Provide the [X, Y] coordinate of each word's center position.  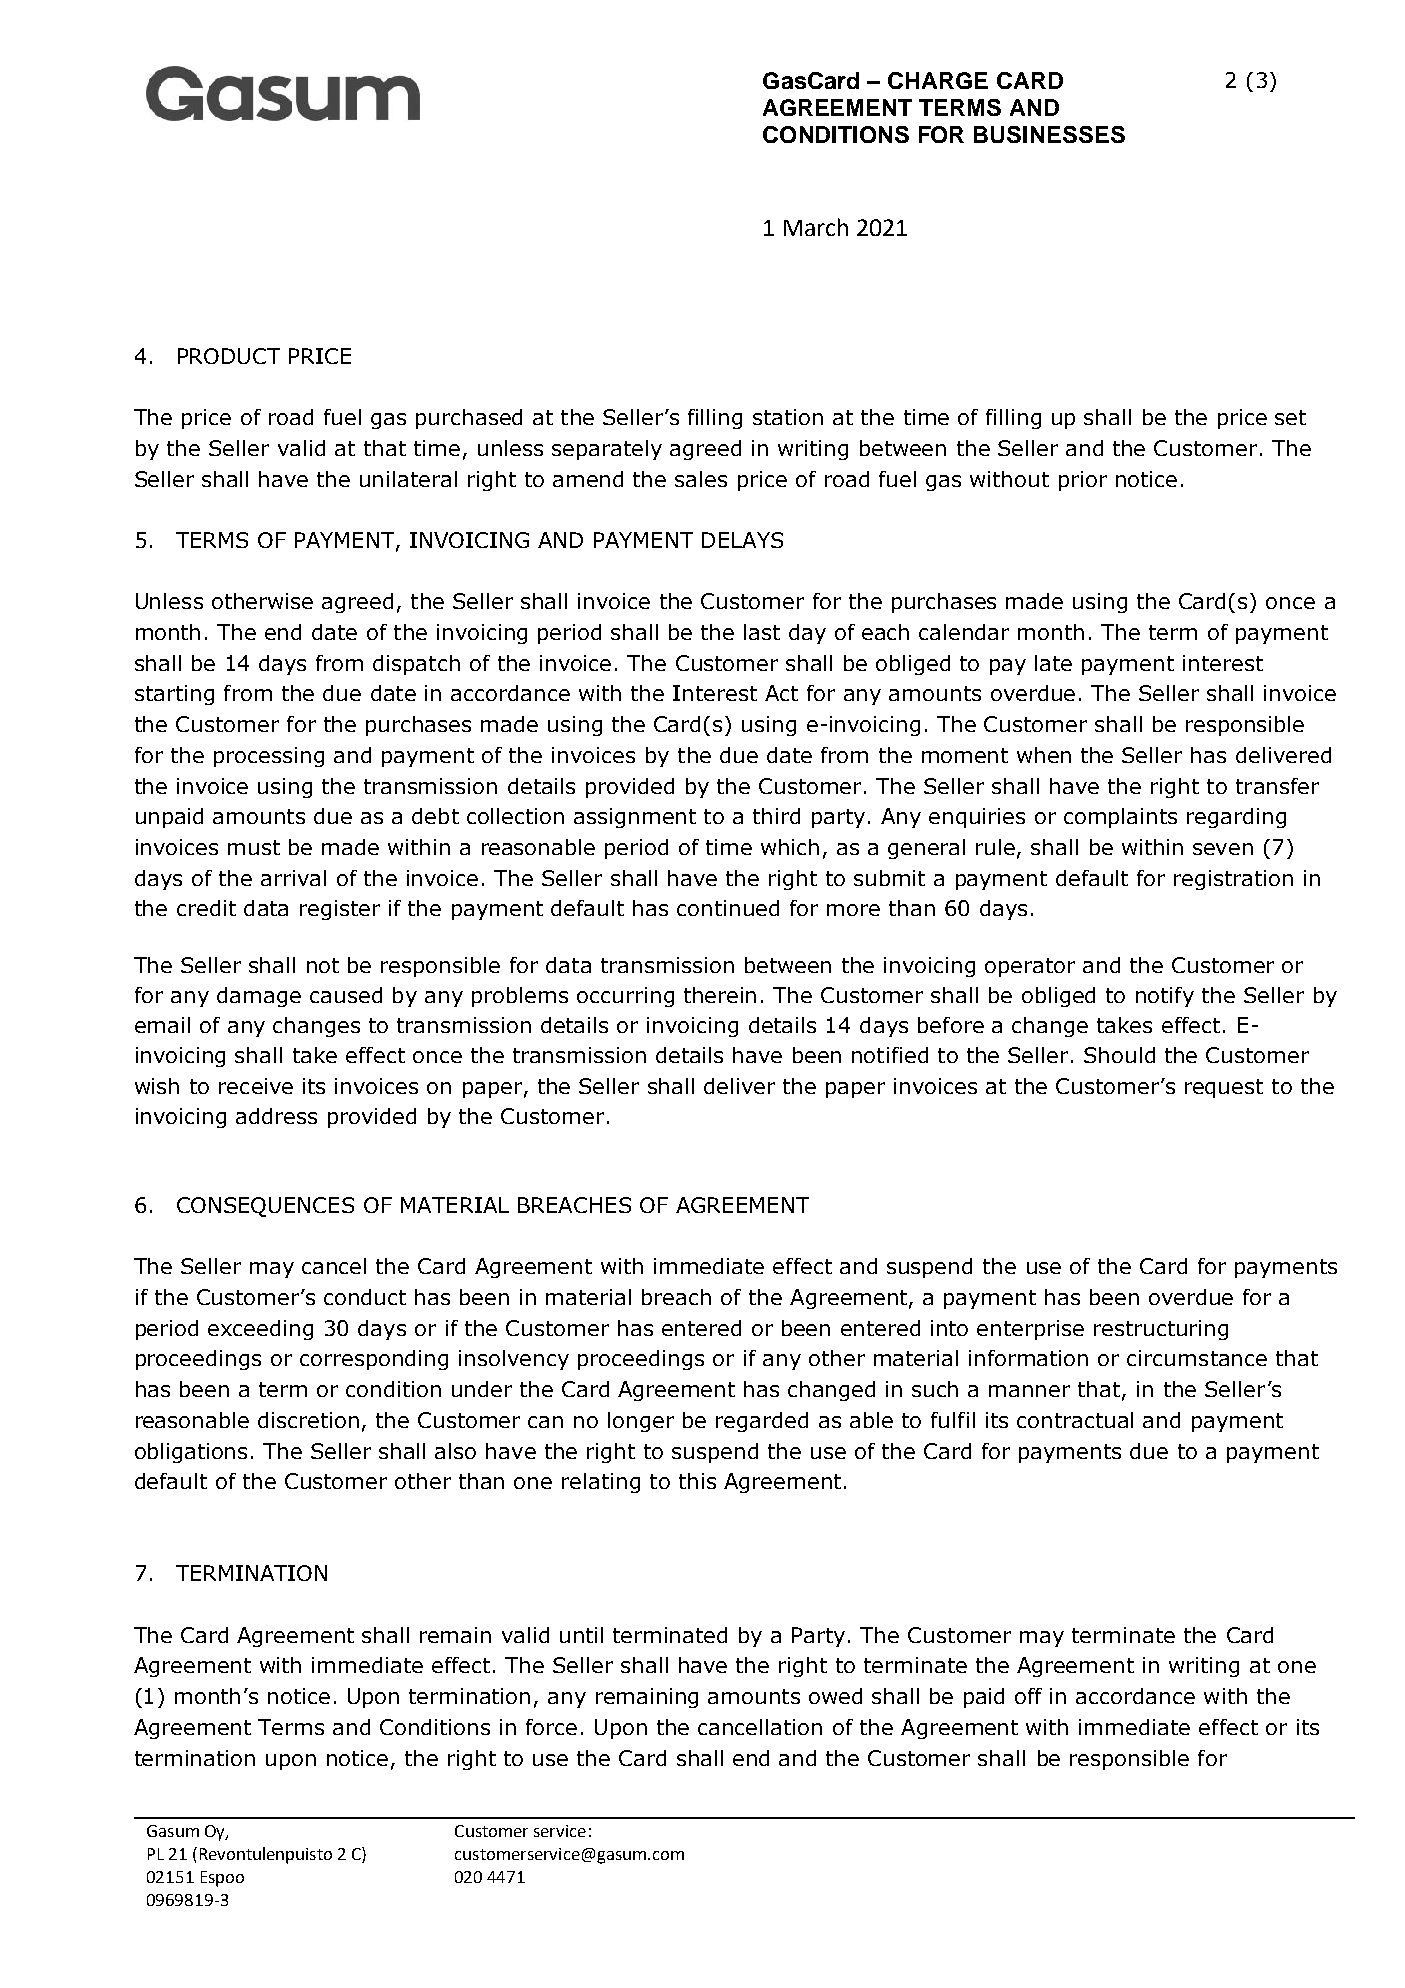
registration [1233, 880]
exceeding [260, 1330]
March [816, 227]
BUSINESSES [1049, 134]
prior [1083, 481]
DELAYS [742, 540]
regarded [762, 1422]
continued [728, 908]
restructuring [1161, 1330]
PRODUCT [229, 356]
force [551, 1727]
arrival [293, 878]
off [1028, 1696]
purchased [469, 419]
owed [835, 1696]
